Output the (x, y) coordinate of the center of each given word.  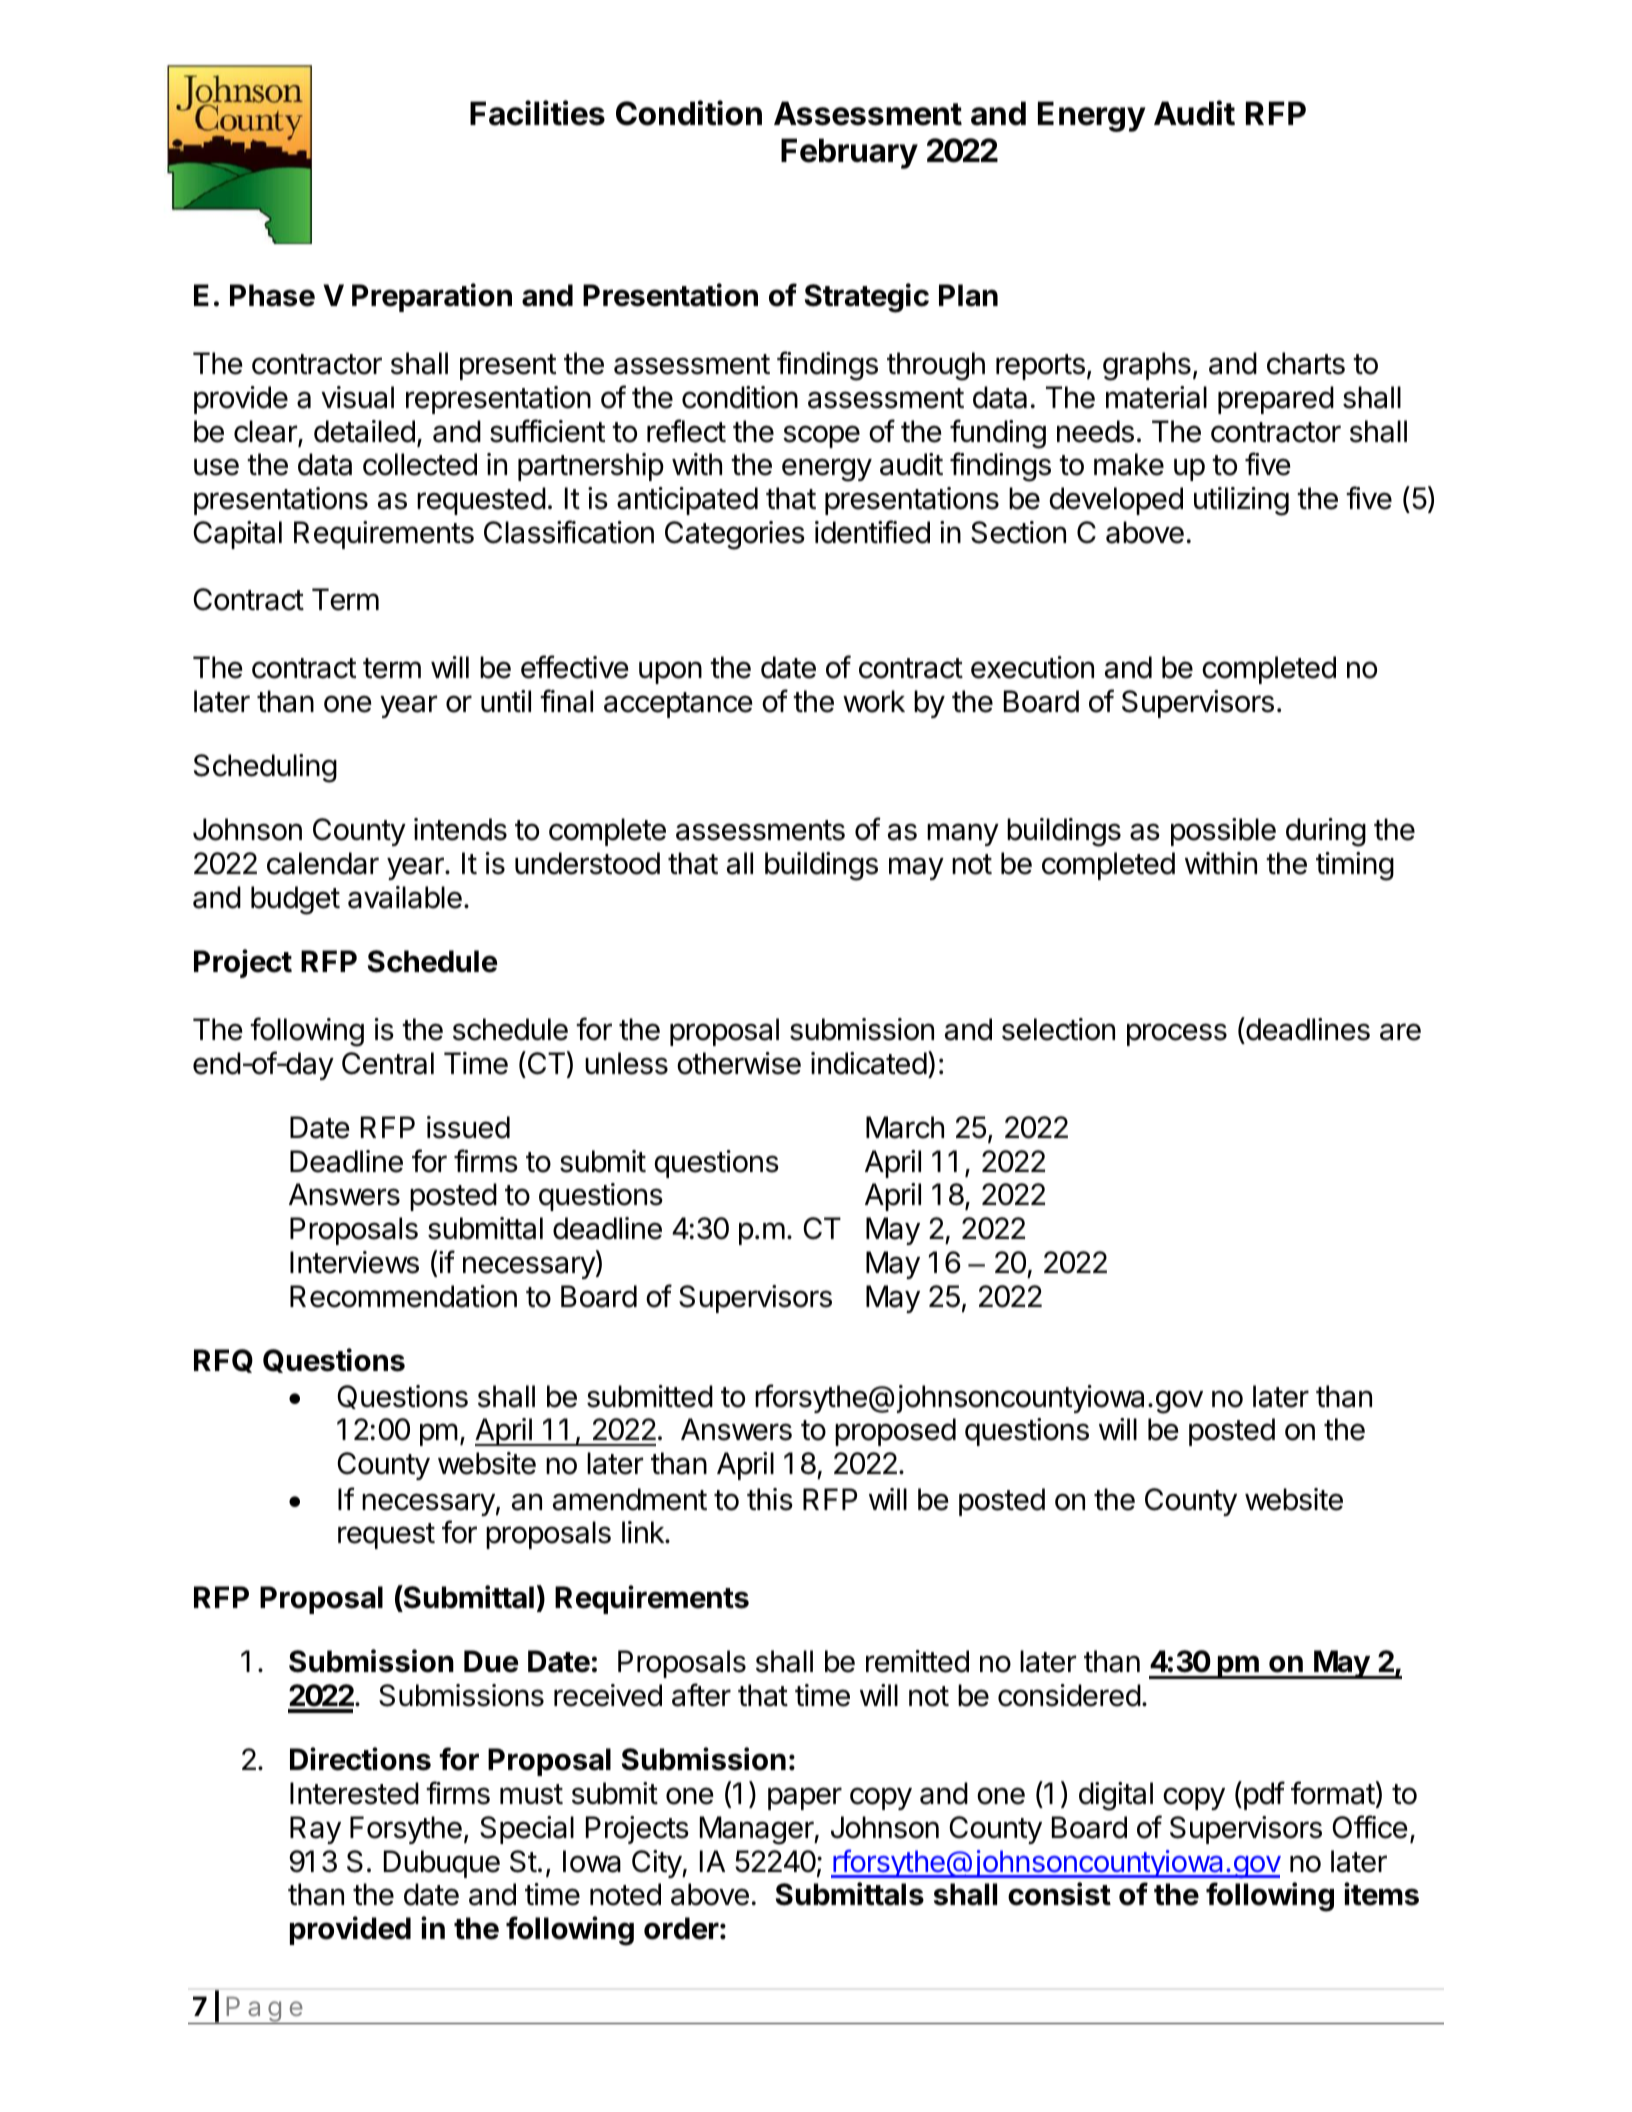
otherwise (739, 1063)
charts (1306, 363)
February (849, 153)
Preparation (432, 297)
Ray (315, 1830)
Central (388, 1063)
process (1177, 1034)
